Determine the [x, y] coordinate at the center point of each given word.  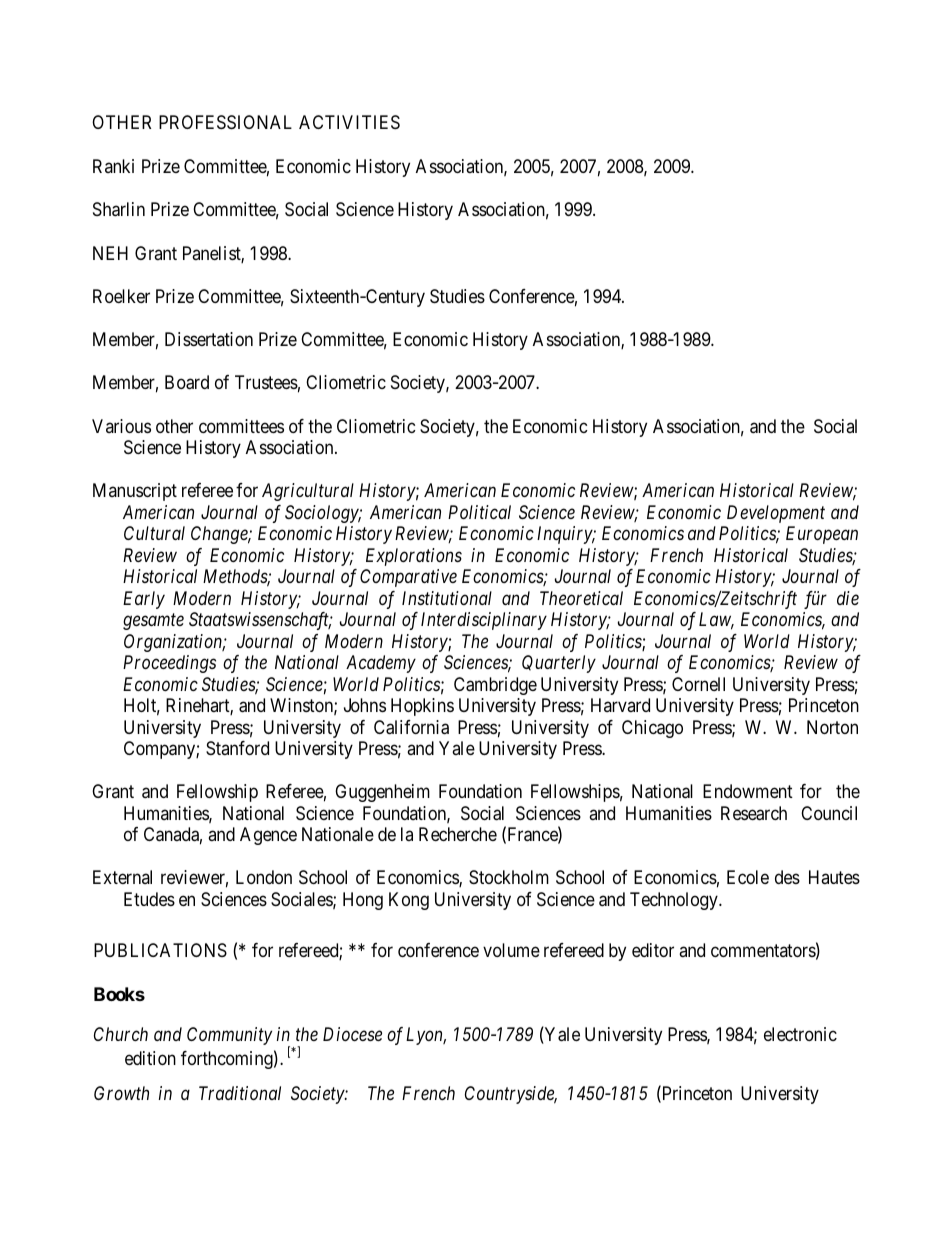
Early [144, 600]
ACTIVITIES [349, 122]
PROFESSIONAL [225, 122]
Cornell [698, 684]
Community [229, 1036]
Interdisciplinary [484, 621]
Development [776, 514]
